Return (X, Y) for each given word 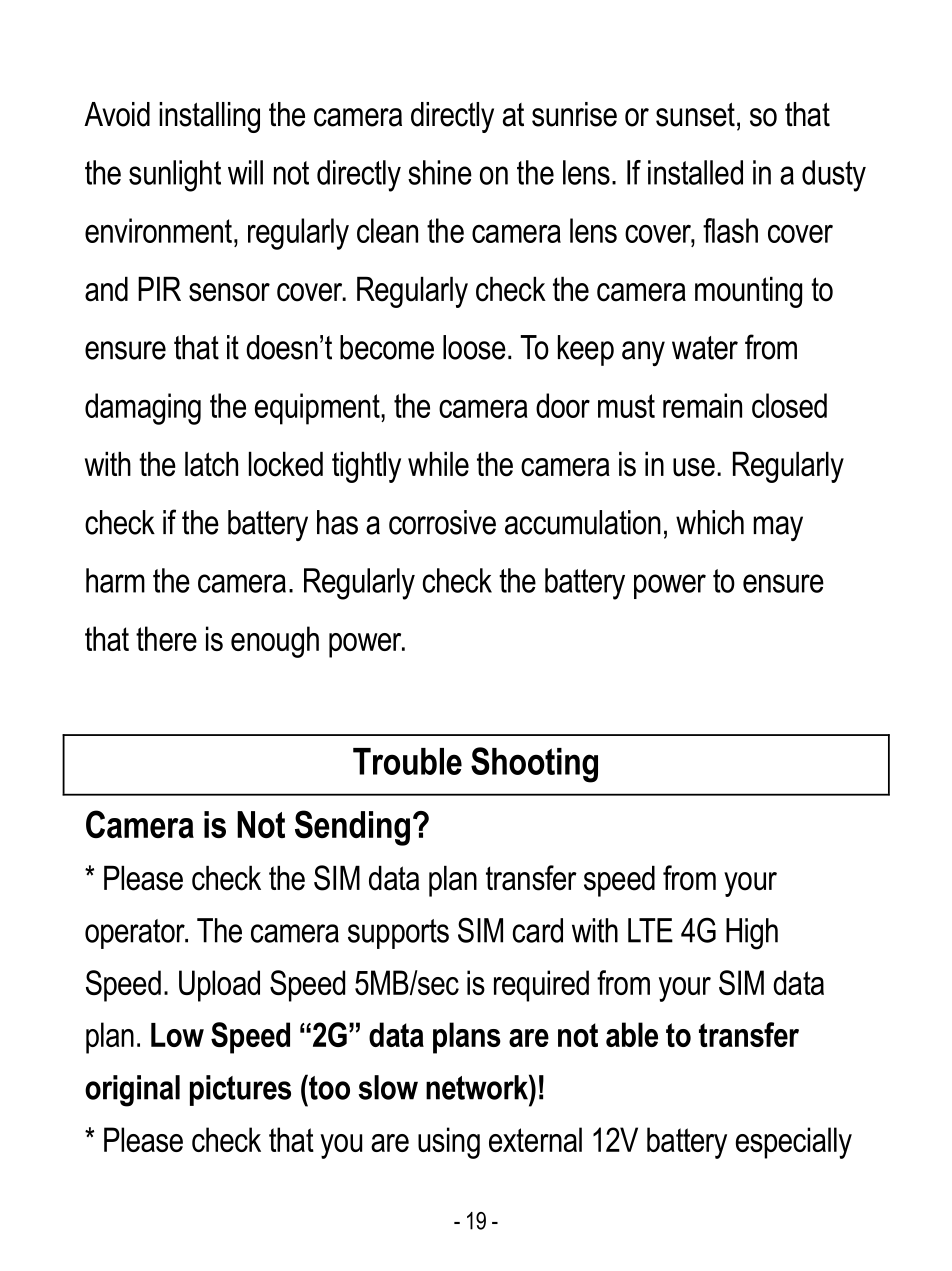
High (752, 934)
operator (136, 934)
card (538, 930)
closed (789, 405)
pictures (240, 1090)
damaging (143, 409)
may (778, 528)
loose (474, 347)
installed (695, 172)
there (166, 638)
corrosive (442, 522)
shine (440, 172)
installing (209, 117)
